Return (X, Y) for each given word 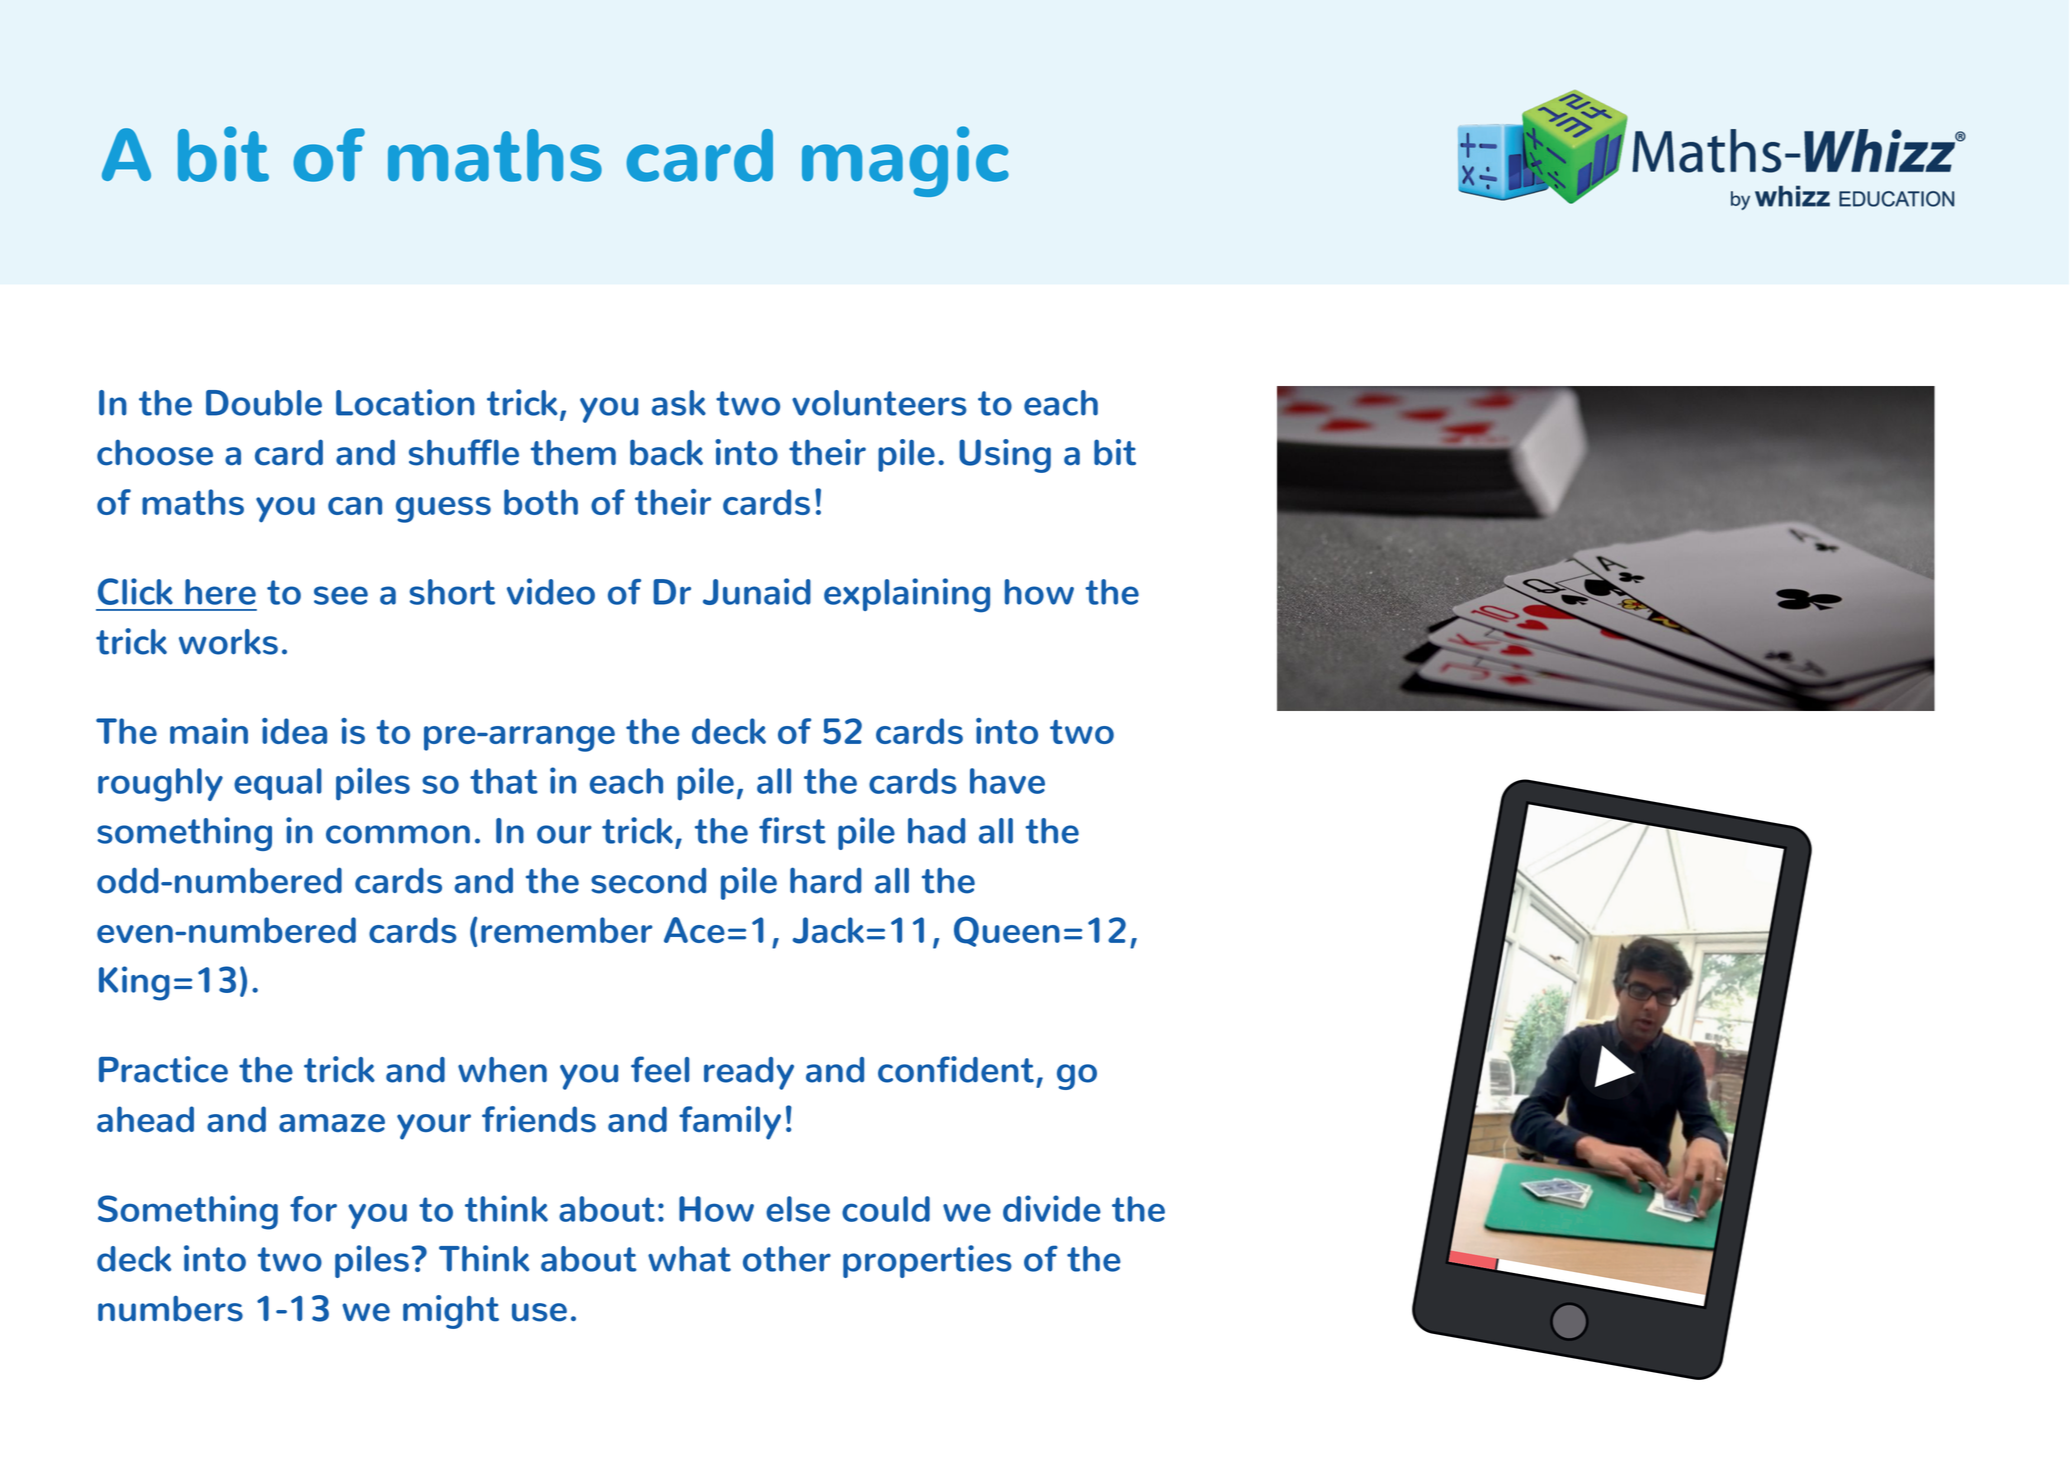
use (539, 1312)
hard (825, 880)
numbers (170, 1308)
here (220, 592)
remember (566, 930)
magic (905, 161)
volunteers (879, 403)
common (398, 834)
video (551, 591)
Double (264, 403)
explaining (907, 595)
